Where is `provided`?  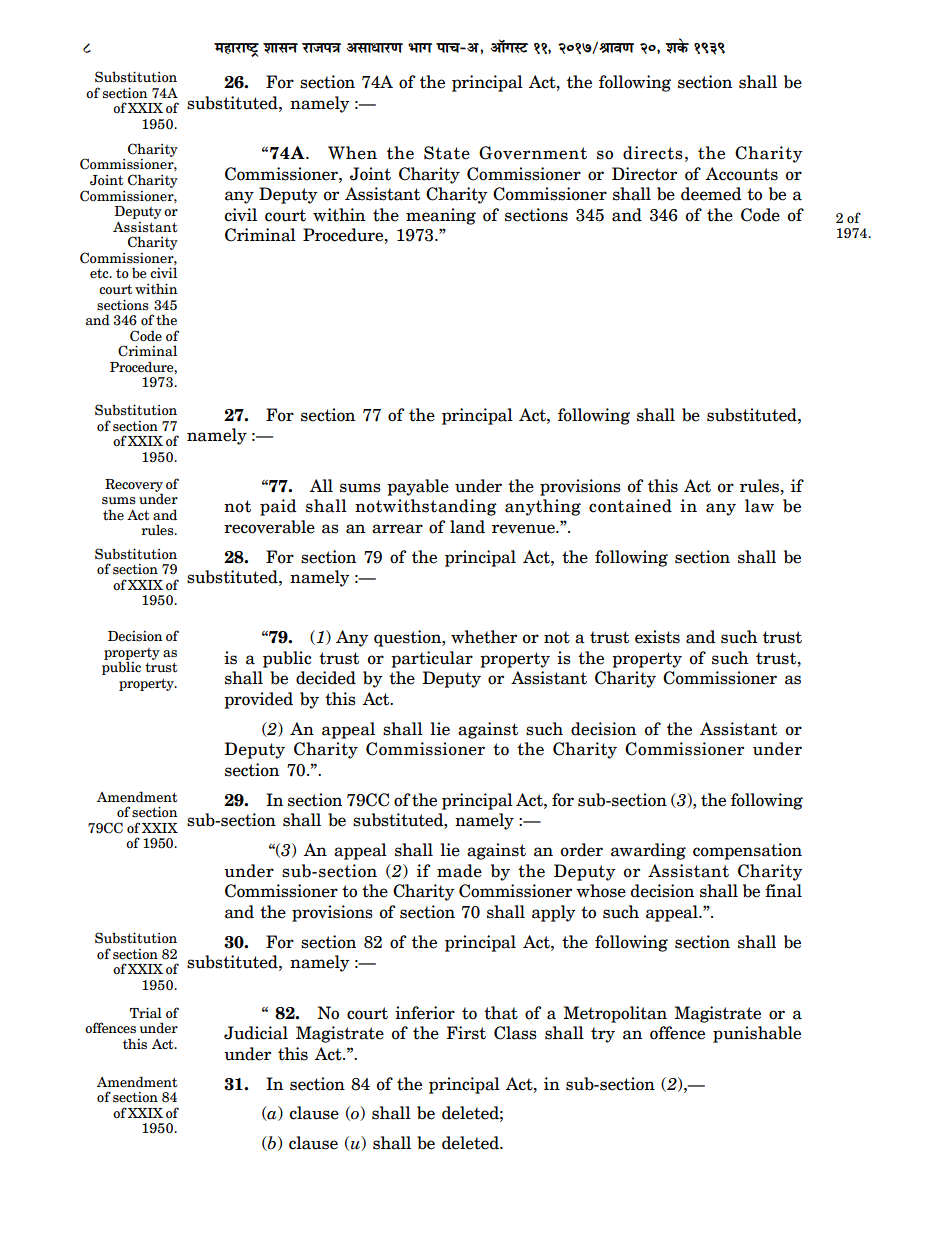
provided is located at coordinates (258, 700).
